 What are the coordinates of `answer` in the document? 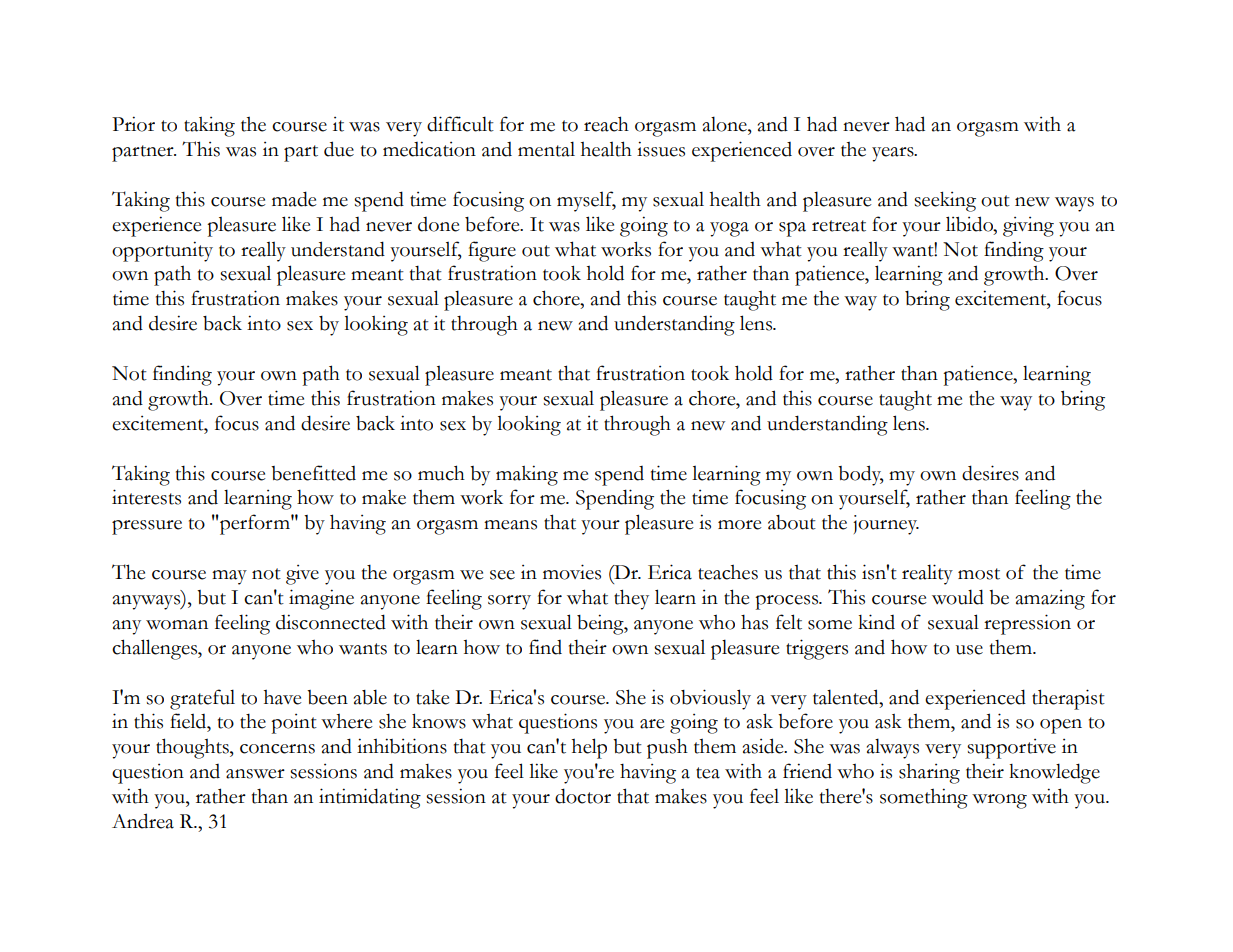 It's located at (255, 774).
